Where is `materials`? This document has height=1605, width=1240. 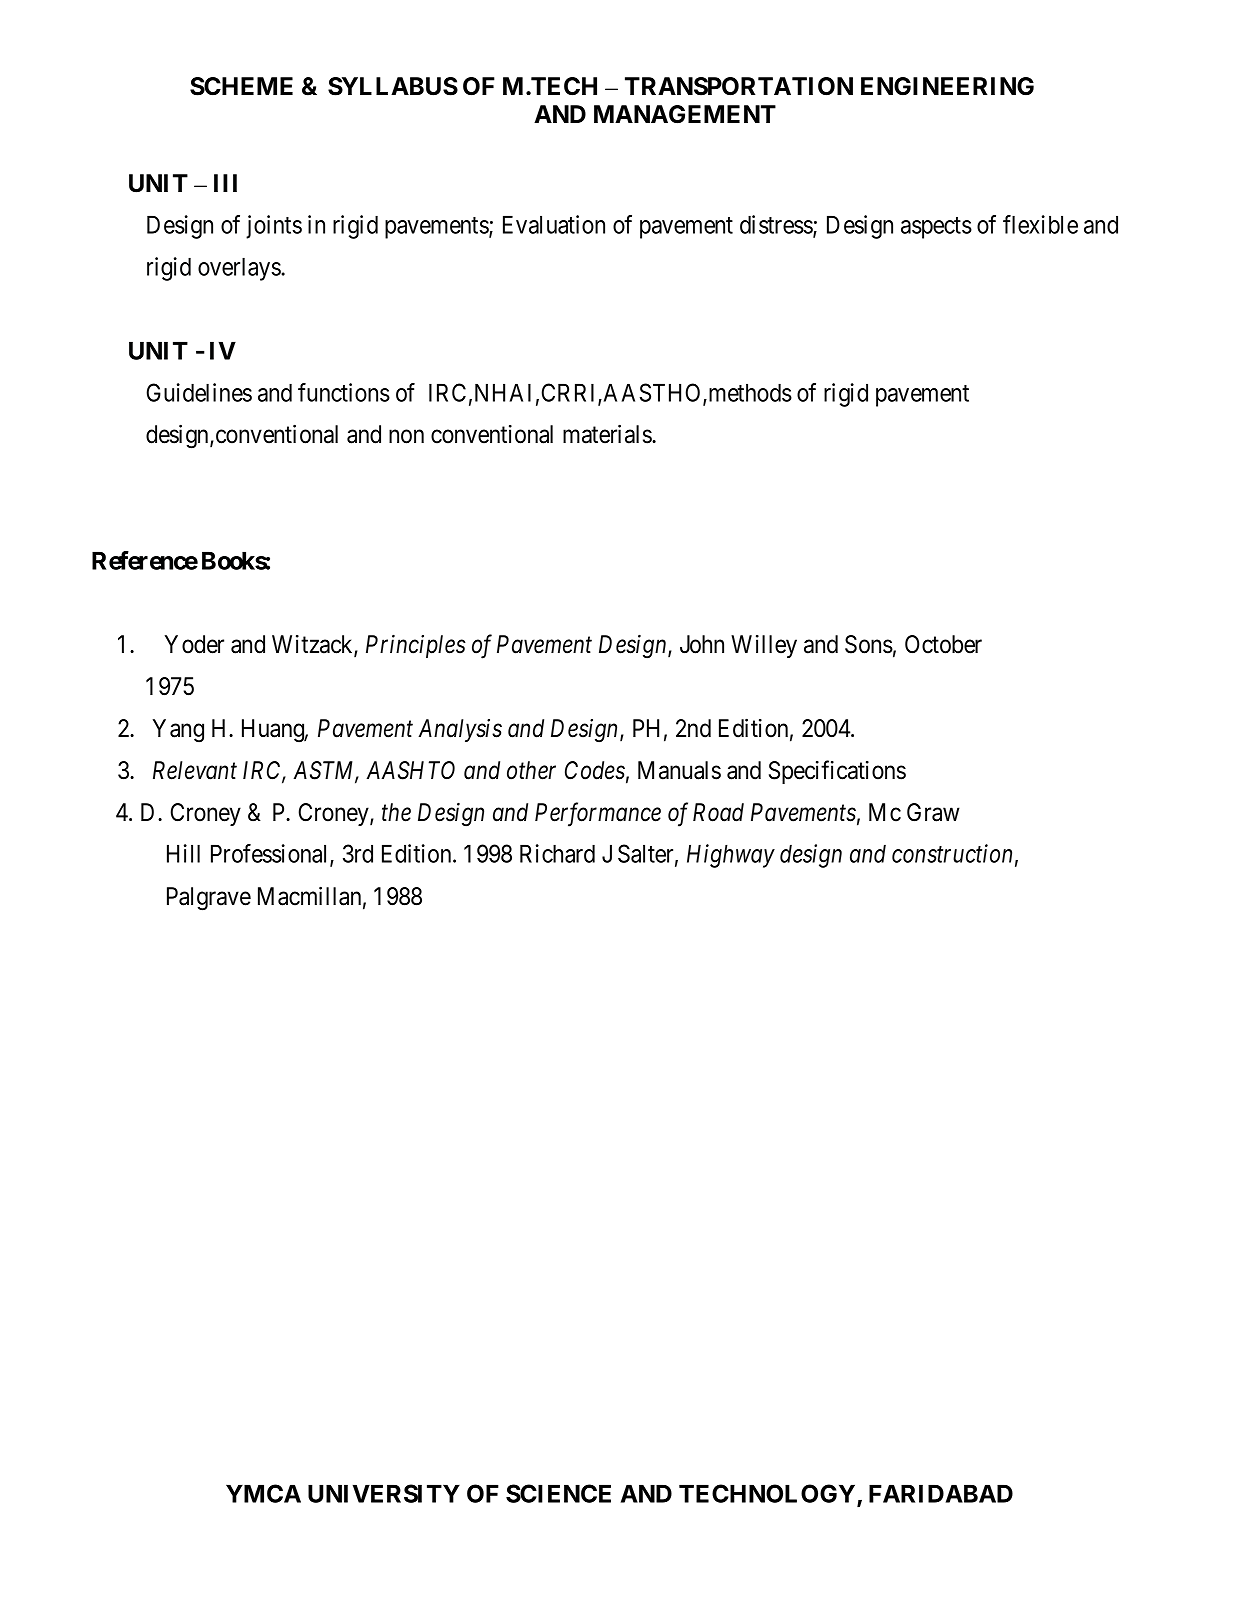 materials is located at coordinates (608, 434).
